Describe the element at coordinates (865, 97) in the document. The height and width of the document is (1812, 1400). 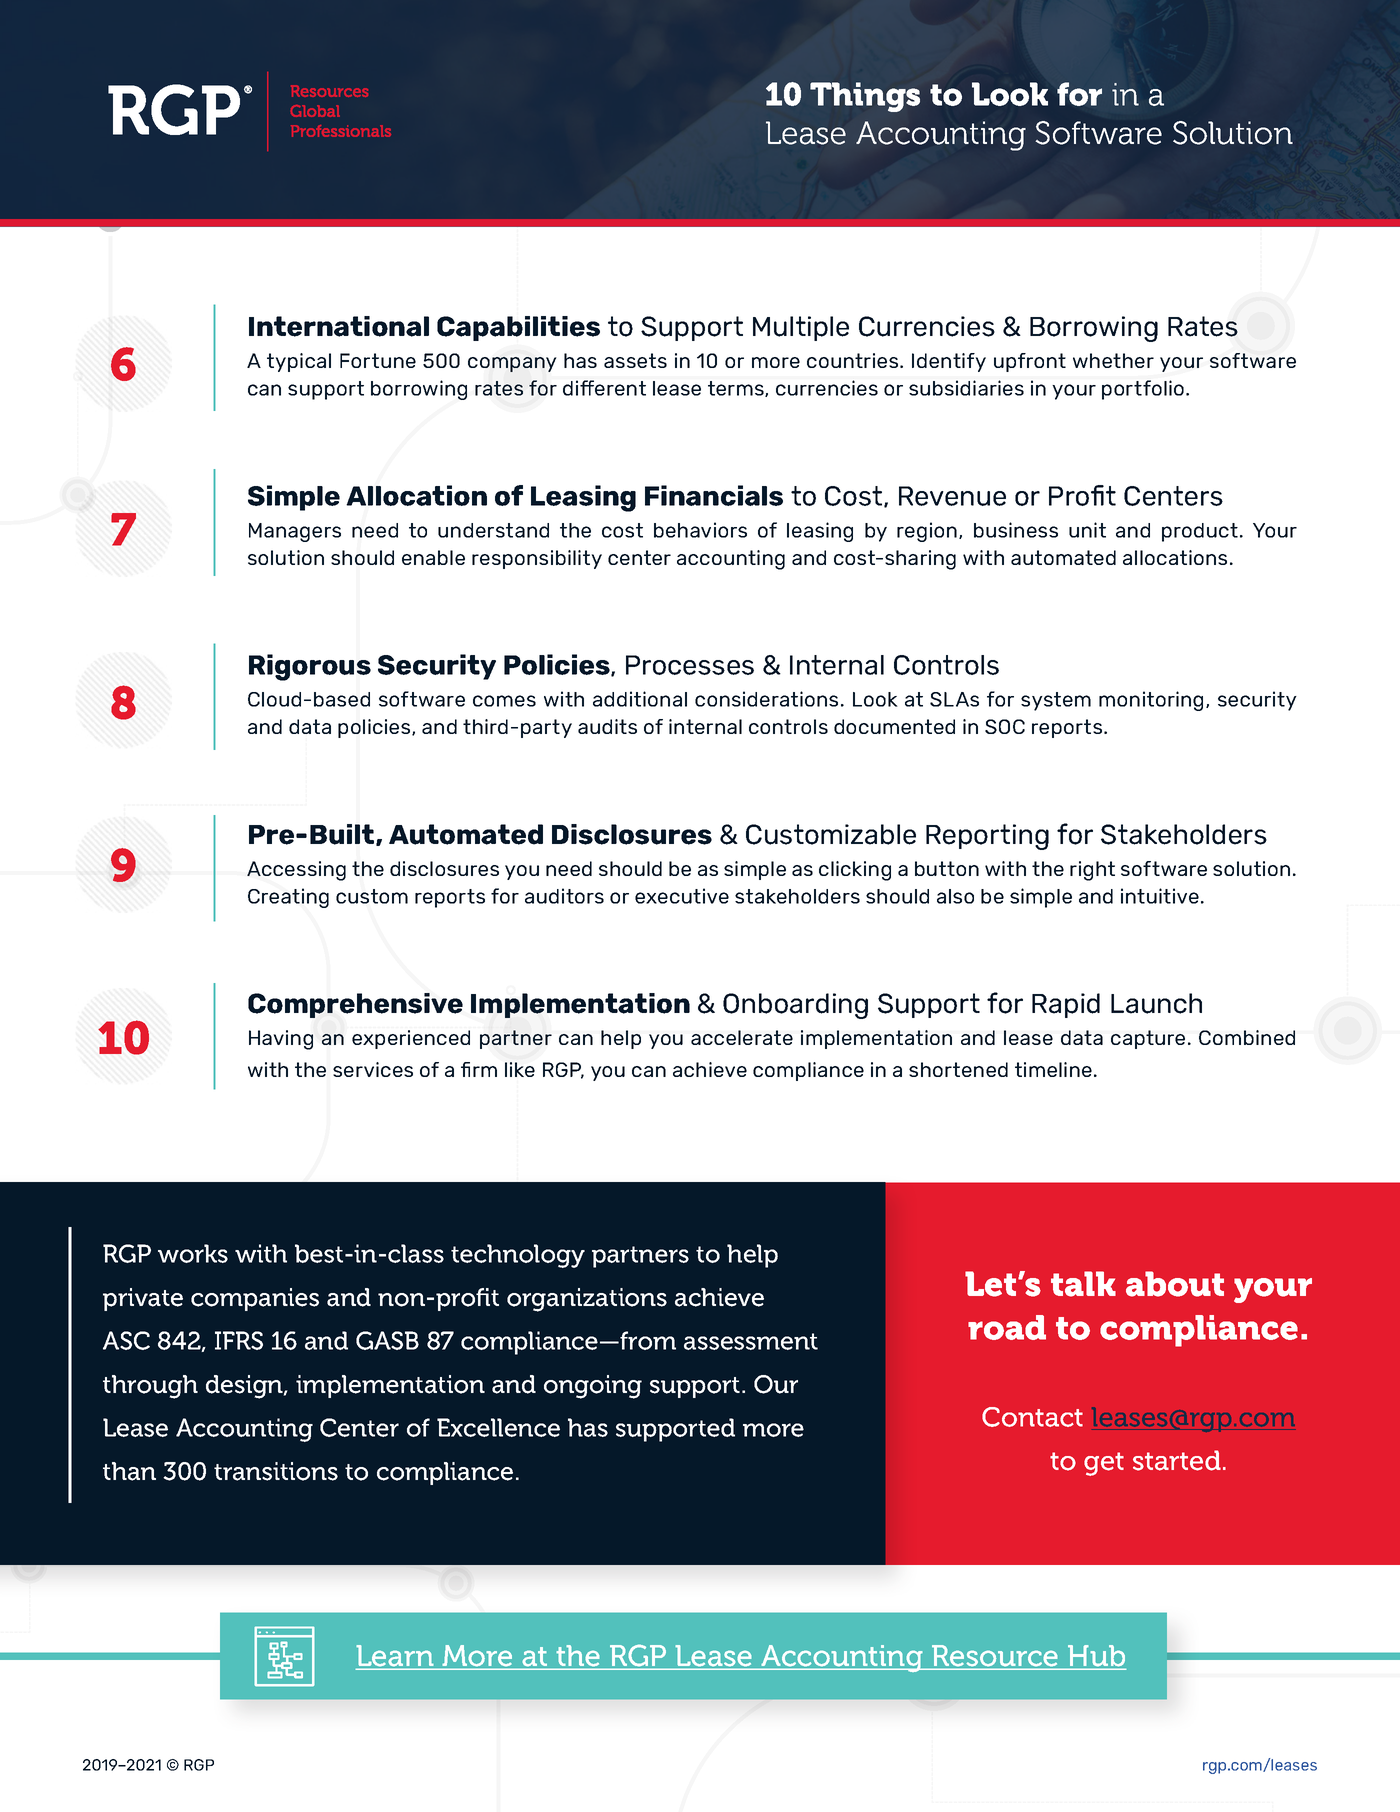
I see `Things` at that location.
